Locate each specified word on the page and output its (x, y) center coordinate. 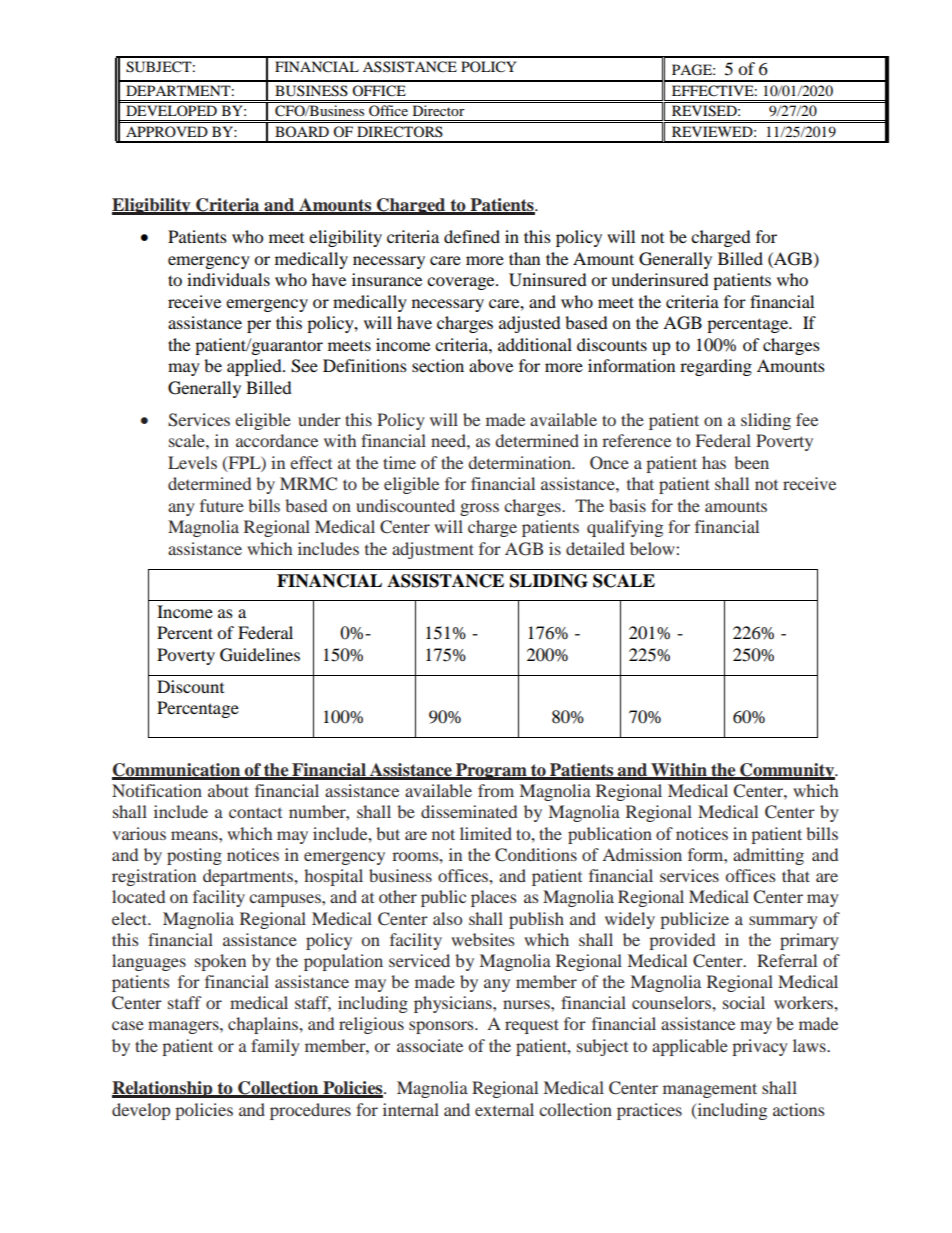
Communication (177, 771)
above (491, 365)
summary (783, 922)
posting (194, 856)
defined (472, 236)
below (652, 548)
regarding (716, 367)
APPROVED (167, 131)
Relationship (163, 1089)
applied (255, 367)
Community (787, 771)
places (494, 898)
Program (491, 771)
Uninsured (548, 280)
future (222, 505)
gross (479, 509)
